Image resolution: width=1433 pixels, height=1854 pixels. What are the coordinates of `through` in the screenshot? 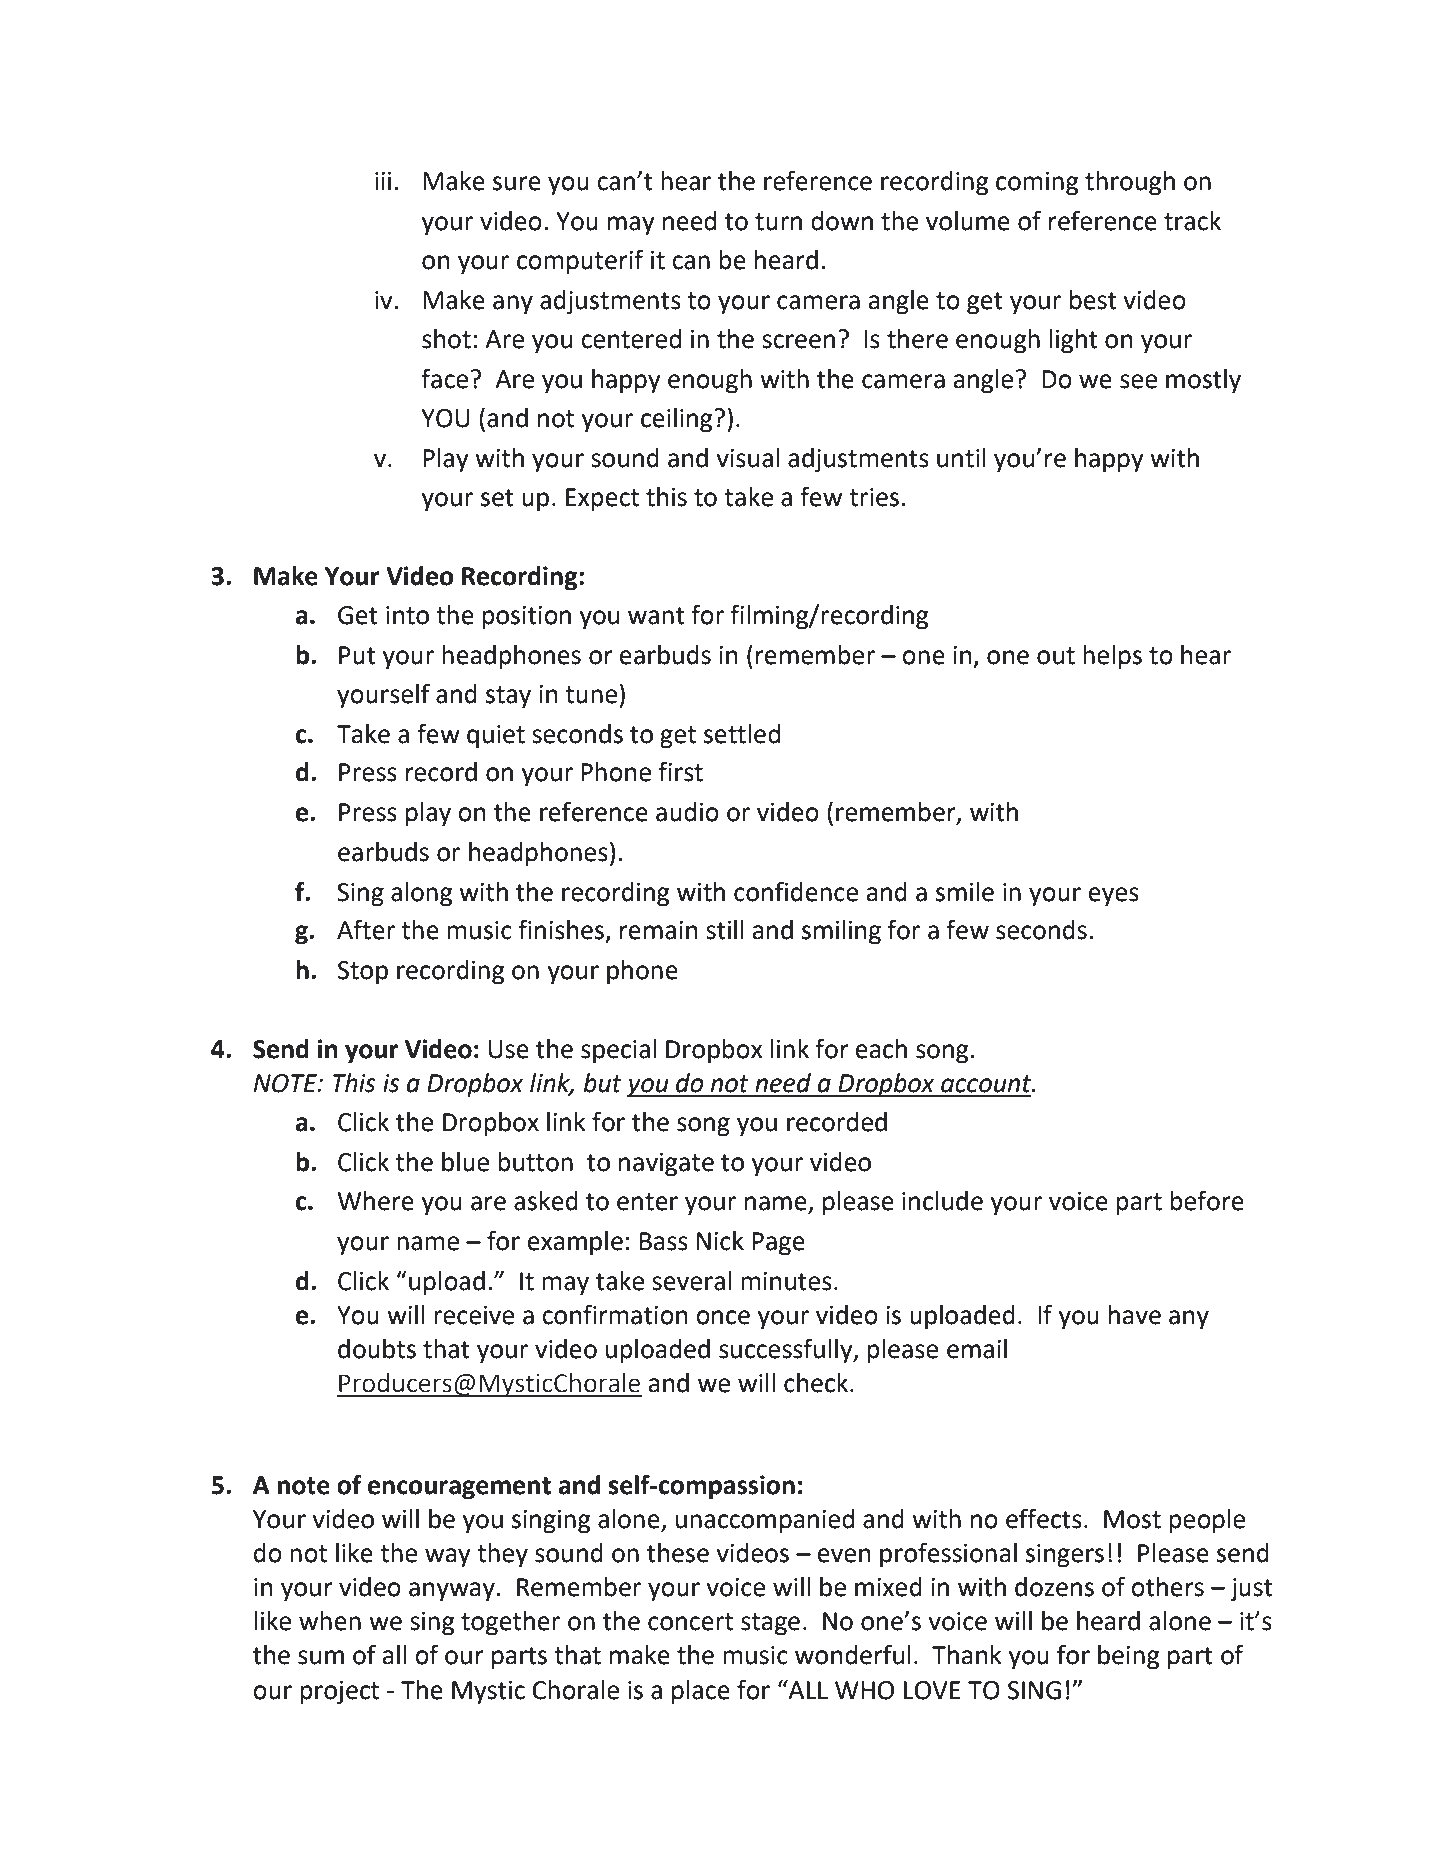 It's located at (1130, 183).
